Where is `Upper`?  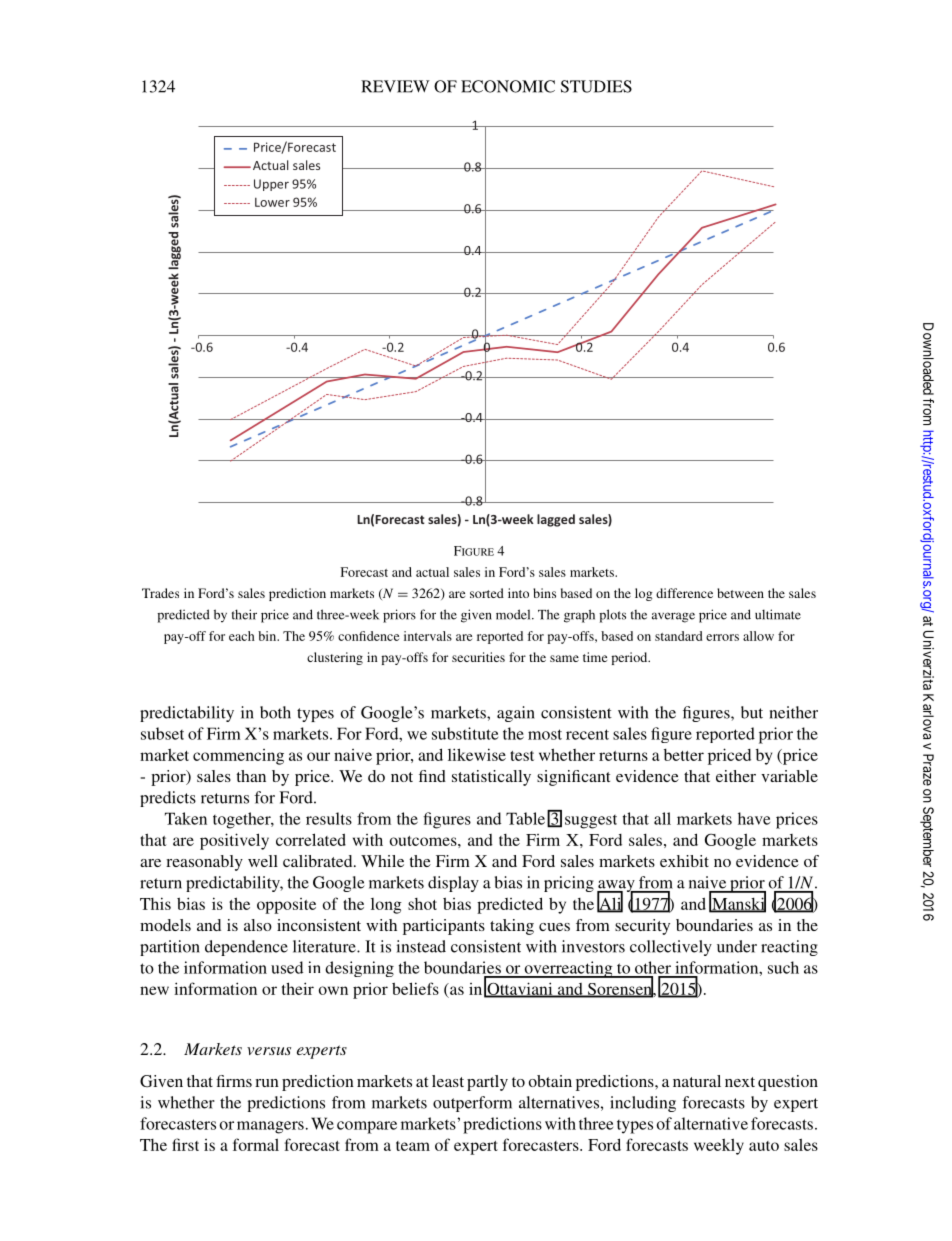 Upper is located at coordinates (271, 185).
